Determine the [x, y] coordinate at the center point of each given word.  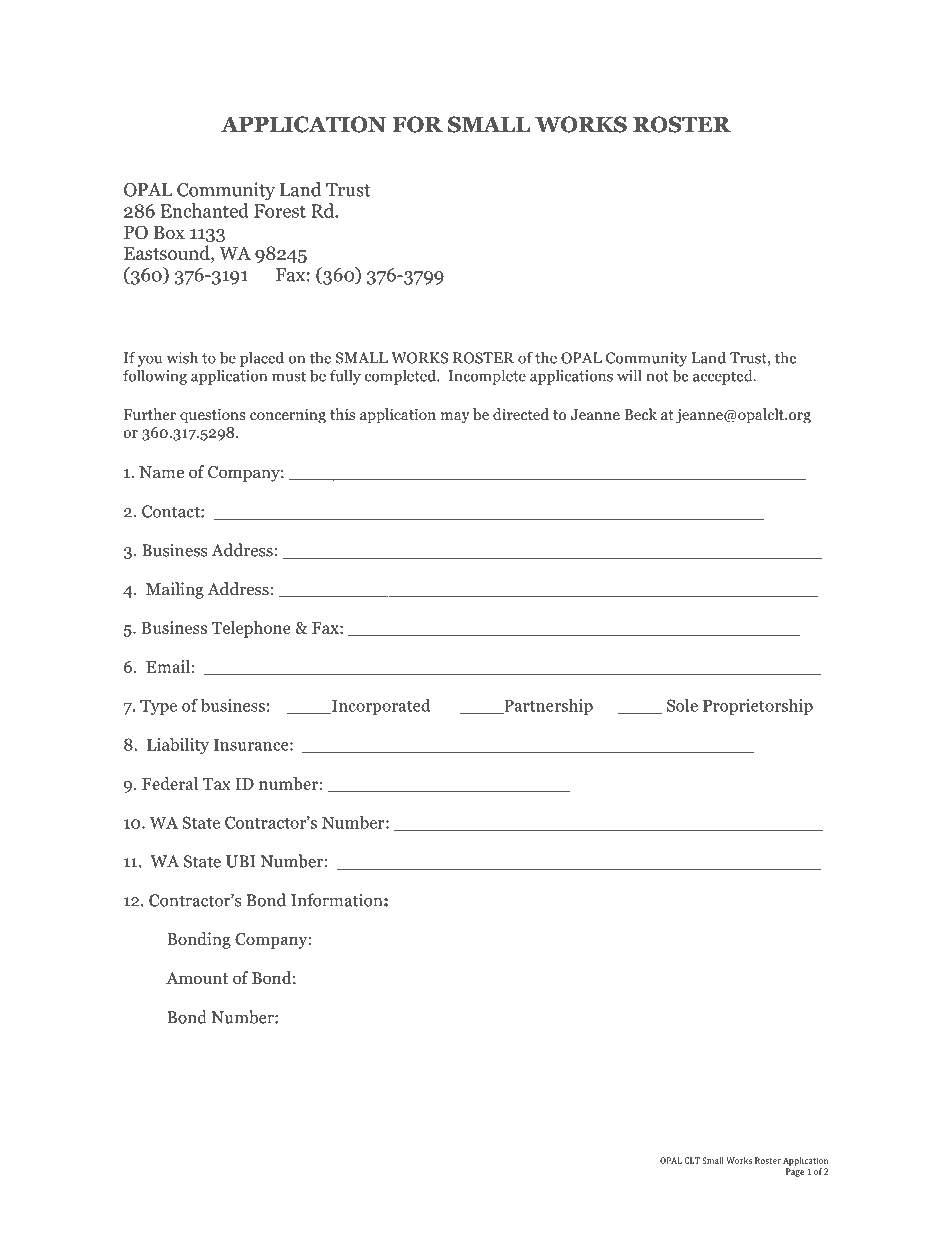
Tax [217, 784]
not [657, 376]
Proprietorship [758, 707]
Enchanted [204, 210]
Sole [682, 705]
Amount [197, 978]
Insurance [252, 745]
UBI [240, 861]
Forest [280, 211]
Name [161, 472]
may [455, 418]
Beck [640, 414]
